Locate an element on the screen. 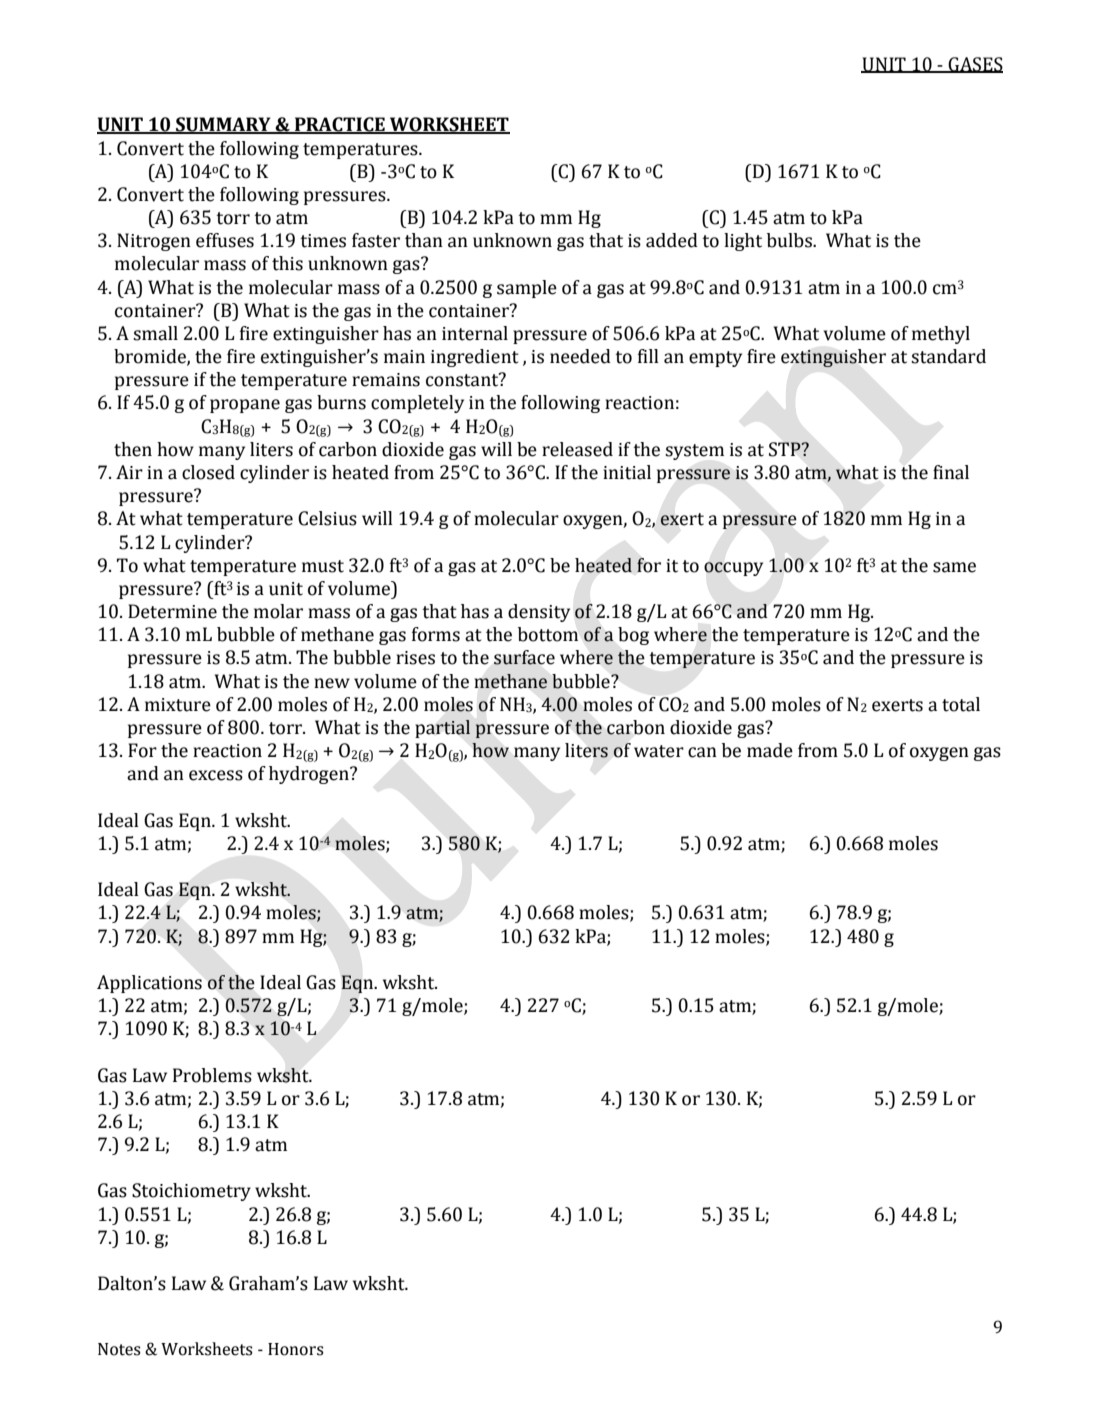 Image resolution: width=1100 pixels, height=1423 pixels. released is located at coordinates (577, 449).
